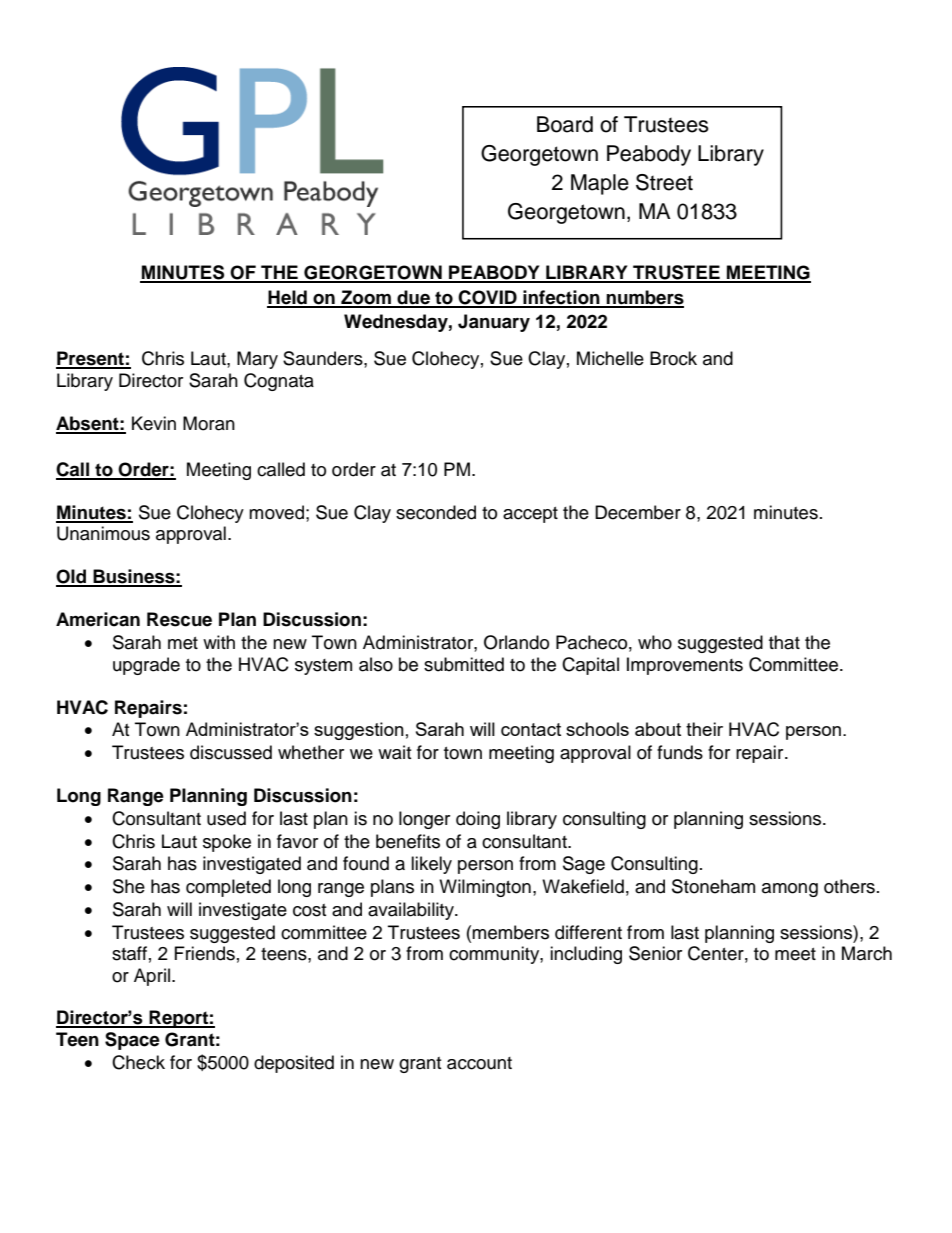 The width and height of the page is (952, 1233). Describe the element at coordinates (664, 182) in the page. I see `Street` at that location.
